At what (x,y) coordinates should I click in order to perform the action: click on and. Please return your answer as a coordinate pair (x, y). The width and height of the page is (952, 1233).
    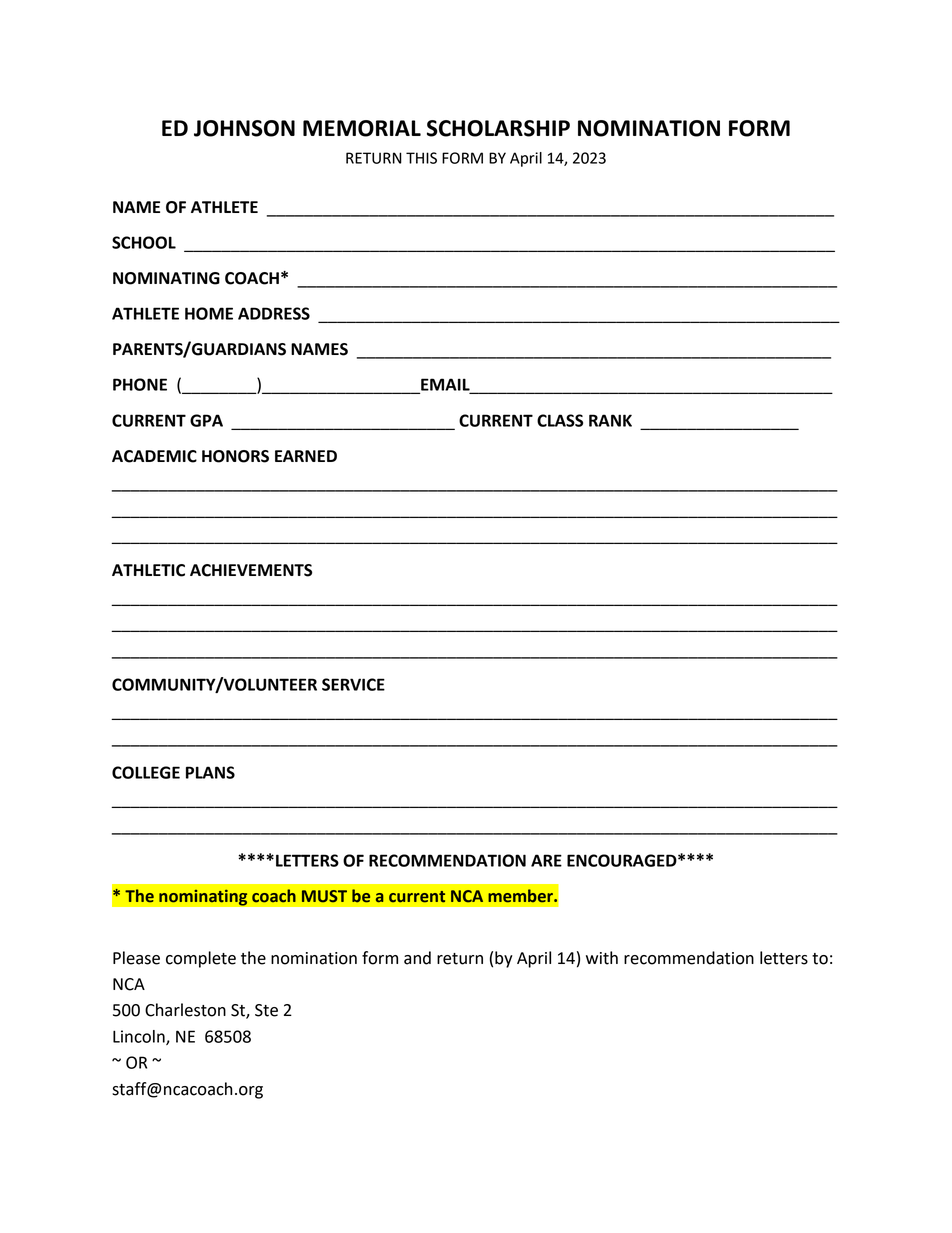
    Looking at the image, I should click on (417, 958).
